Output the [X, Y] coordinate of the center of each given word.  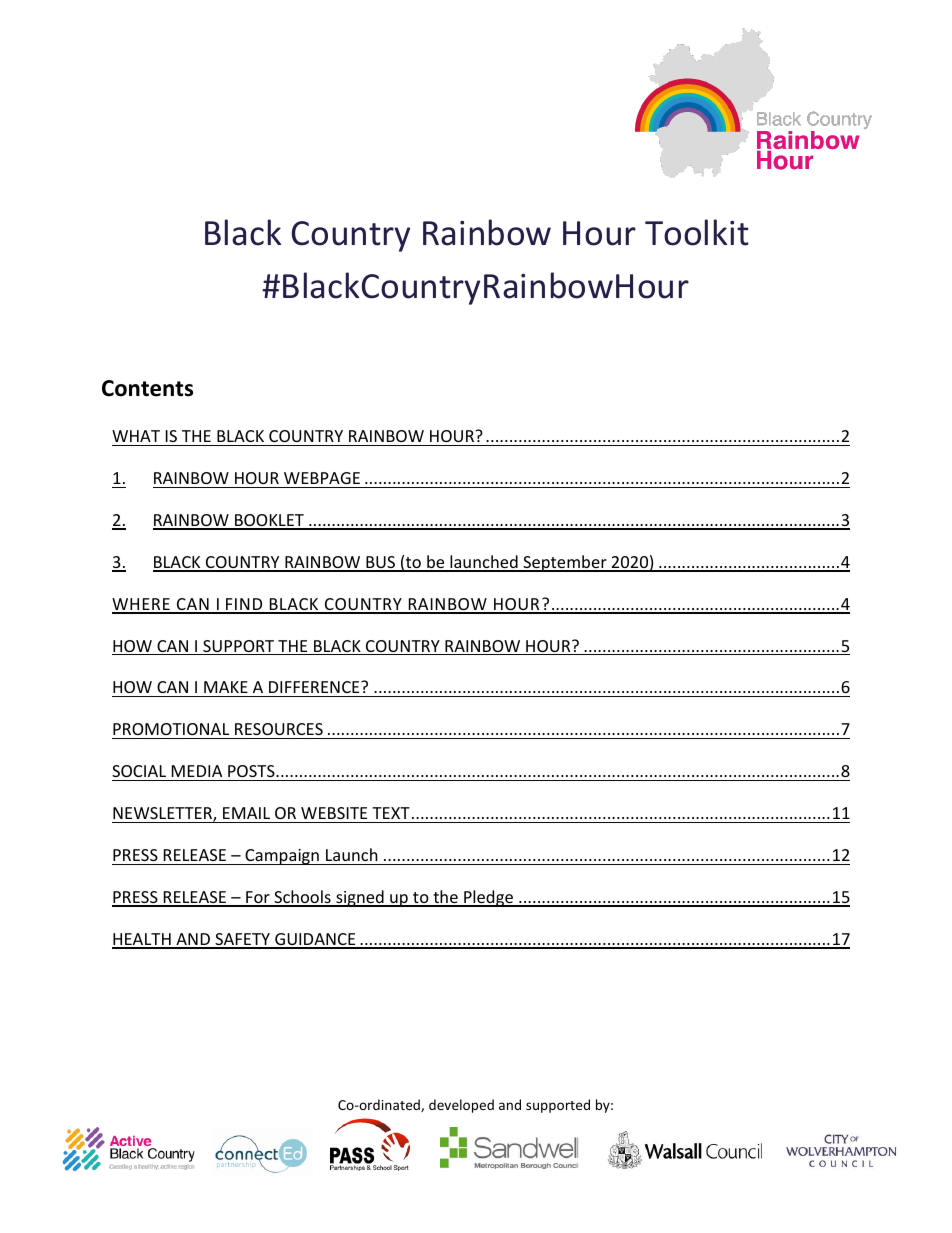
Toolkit [697, 232]
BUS [380, 563]
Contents [147, 388]
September [565, 563]
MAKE [226, 687]
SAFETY [242, 940]
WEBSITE [334, 813]
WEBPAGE [322, 478]
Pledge [488, 898]
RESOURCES [279, 729]
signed [360, 898]
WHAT [136, 436]
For [258, 898]
